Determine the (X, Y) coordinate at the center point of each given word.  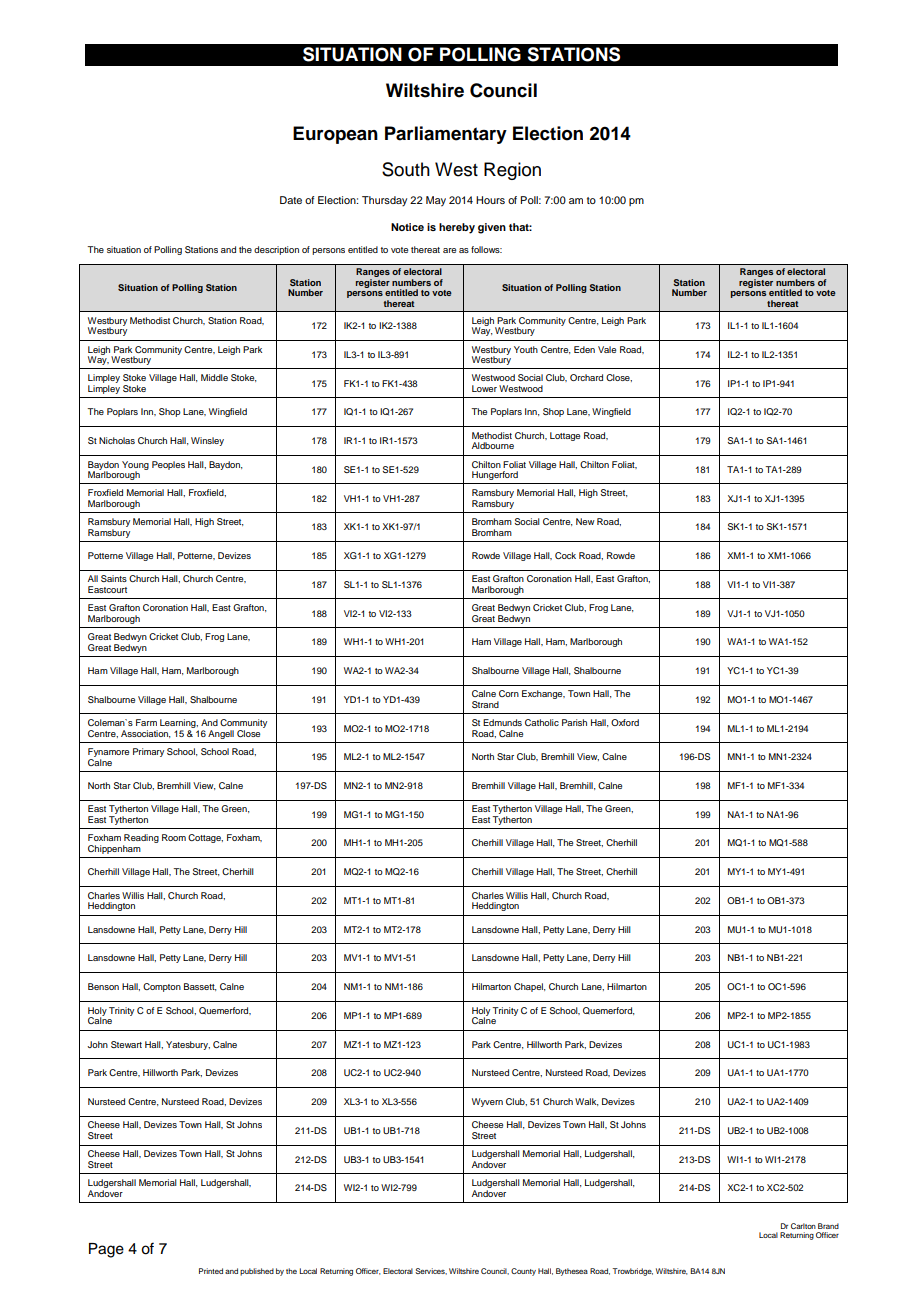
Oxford (625, 722)
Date (291, 200)
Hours (490, 200)
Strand (485, 704)
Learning (179, 725)
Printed (211, 1271)
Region (512, 171)
